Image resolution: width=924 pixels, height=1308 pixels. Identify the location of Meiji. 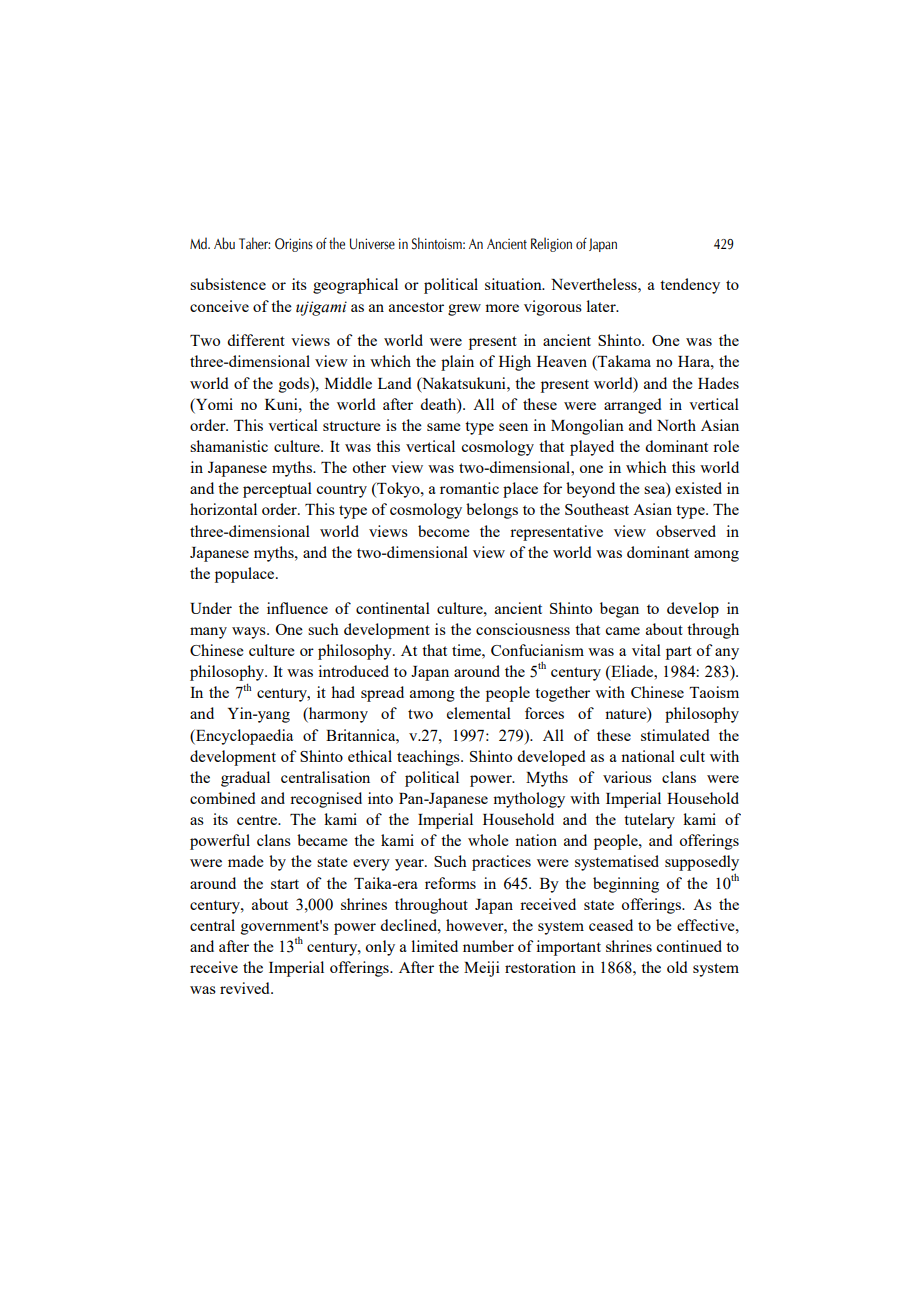
(482, 969).
